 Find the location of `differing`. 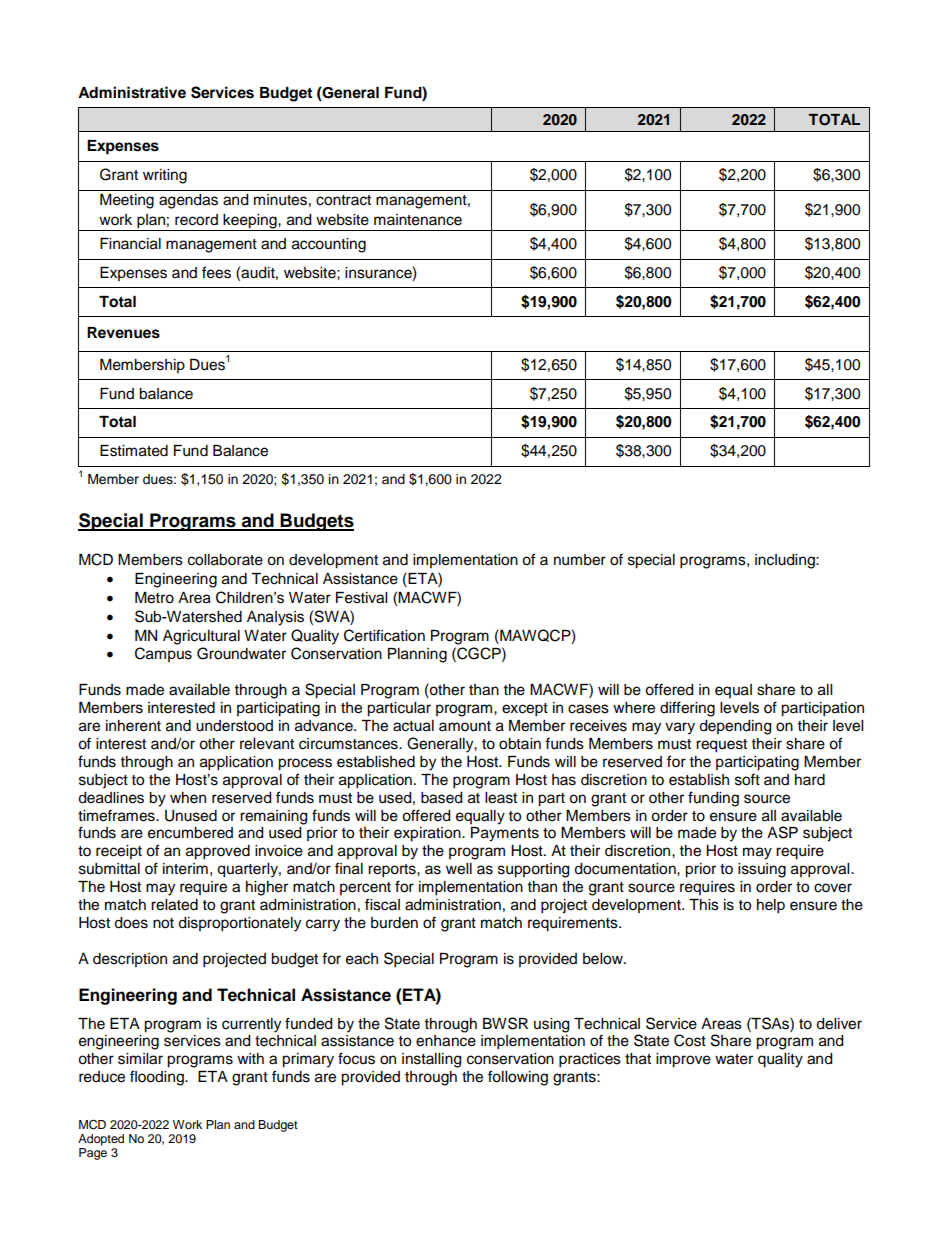

differing is located at coordinates (687, 709).
